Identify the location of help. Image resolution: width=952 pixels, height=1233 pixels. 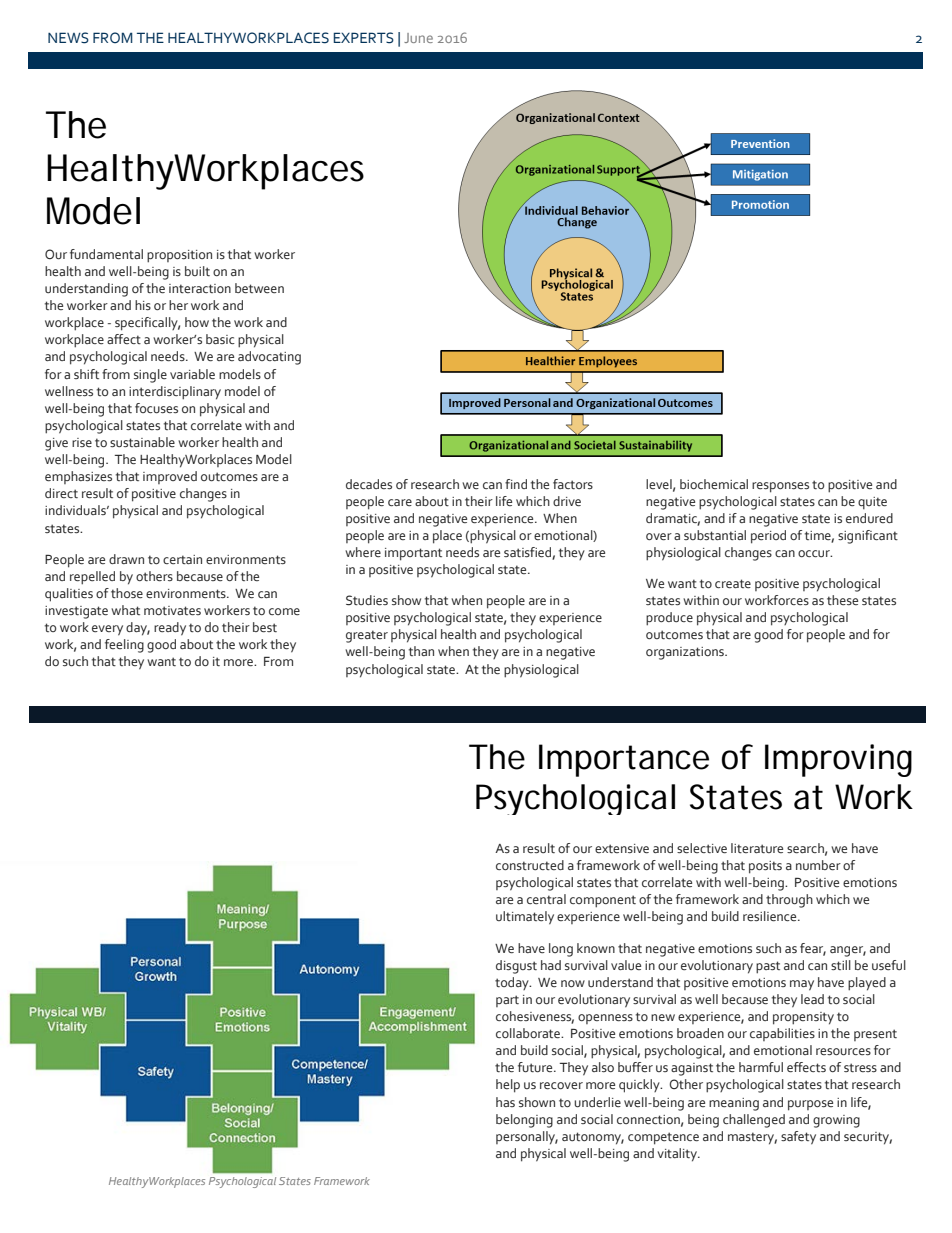
(508, 1086).
